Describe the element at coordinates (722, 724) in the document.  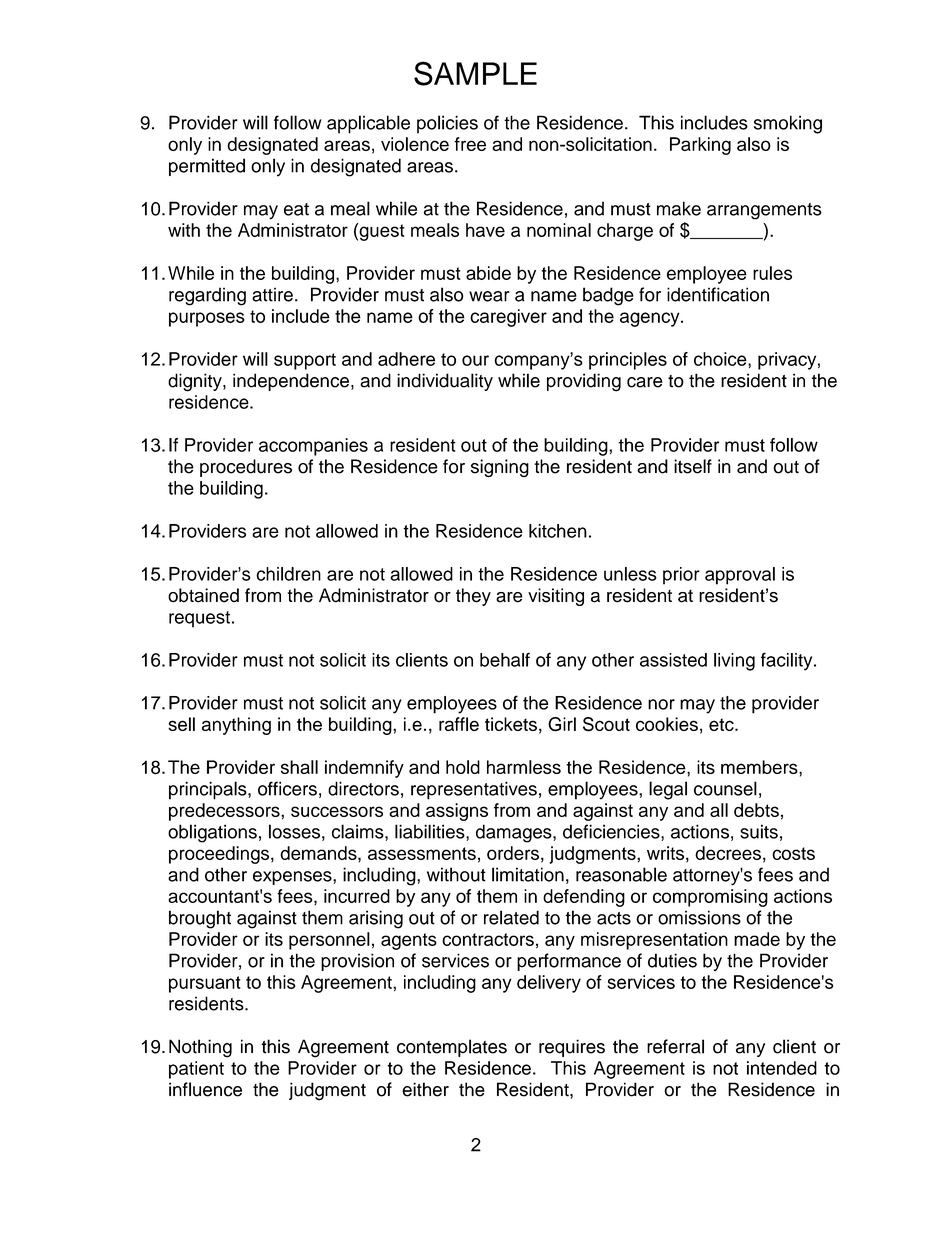
I see `etc` at that location.
